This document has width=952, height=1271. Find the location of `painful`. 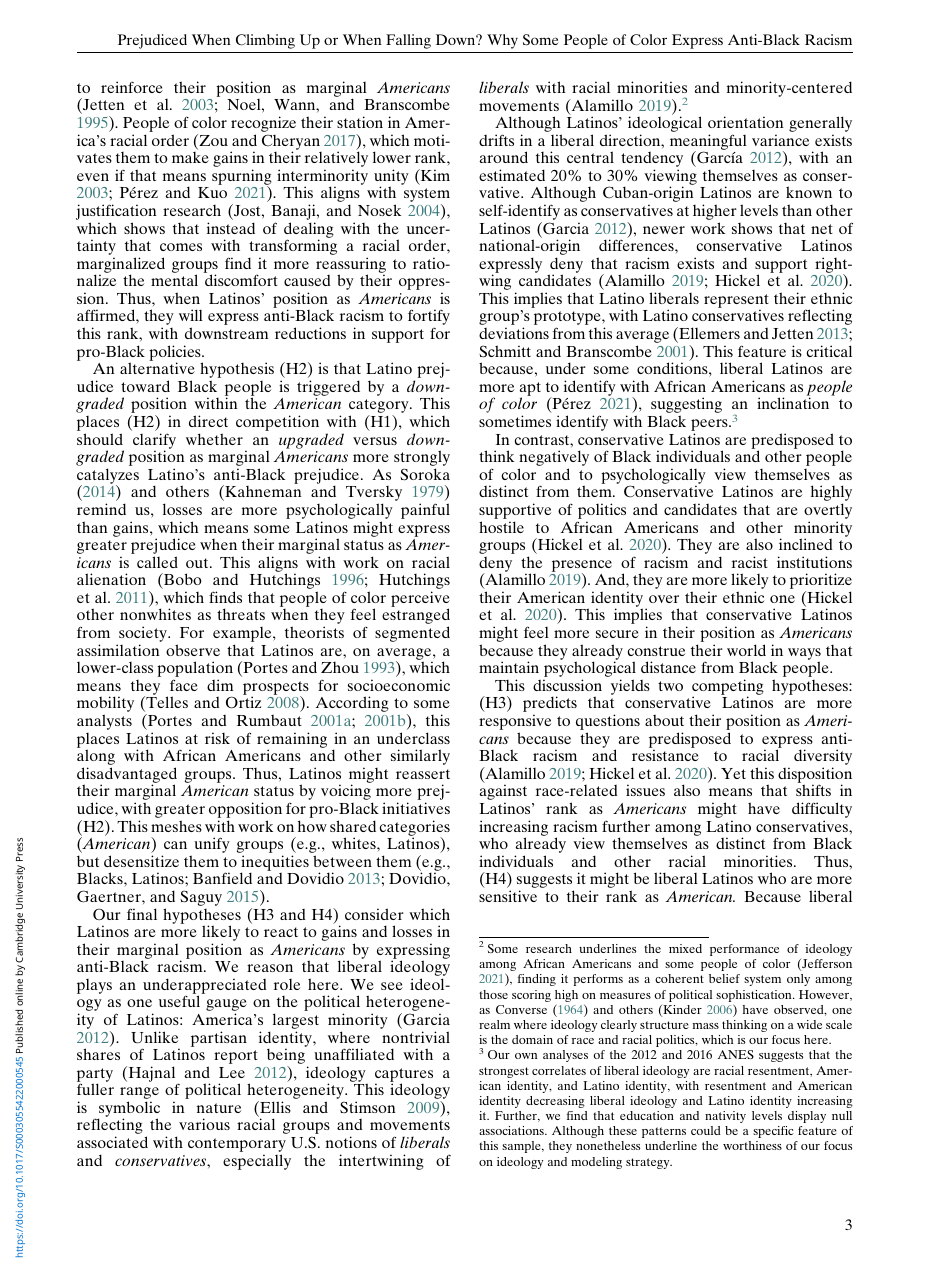

painful is located at coordinates (425, 511).
